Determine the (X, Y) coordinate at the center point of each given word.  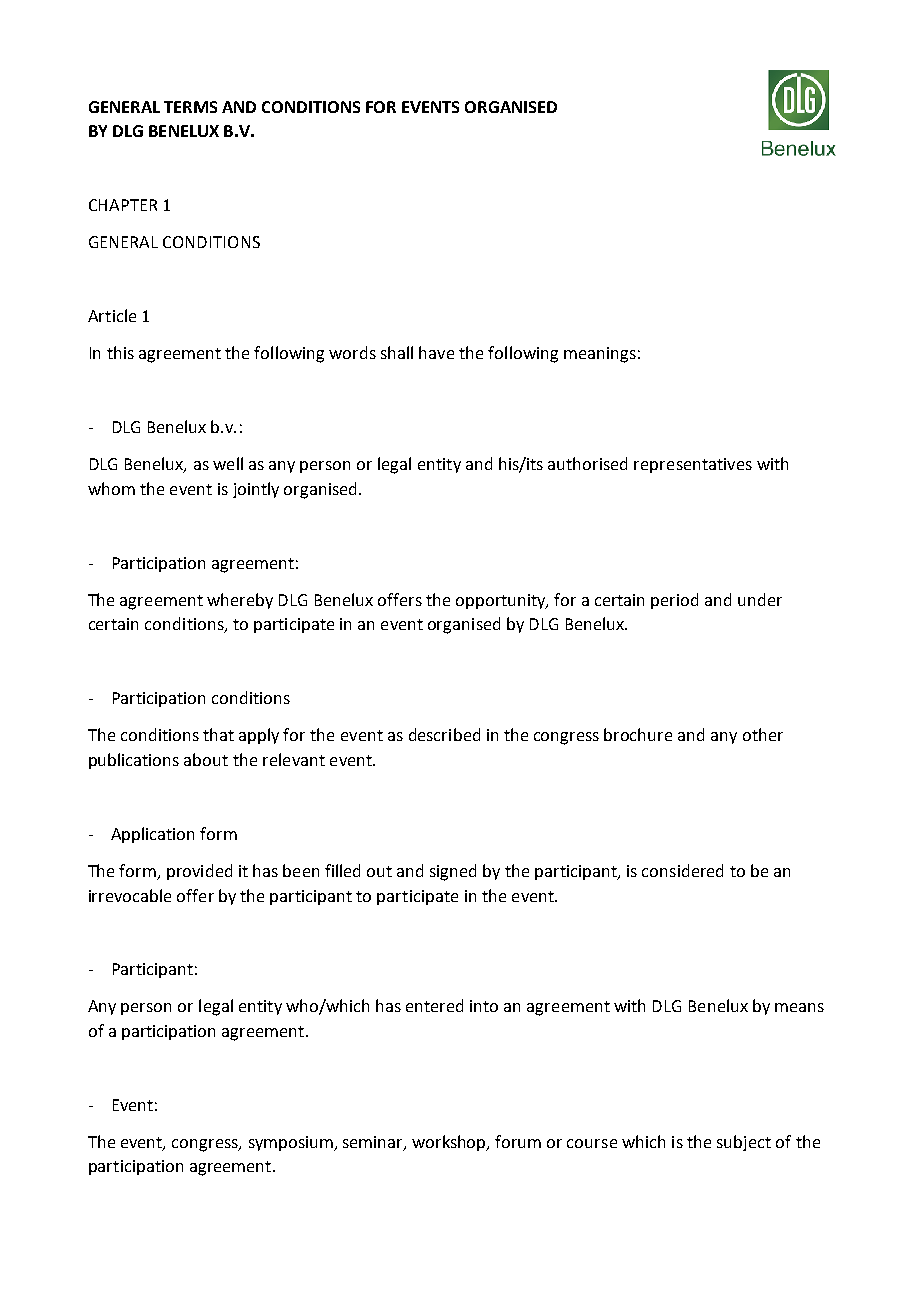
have (436, 352)
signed (453, 872)
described (444, 734)
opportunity (502, 601)
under (760, 599)
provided (199, 872)
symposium (292, 1143)
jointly (256, 490)
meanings (600, 355)
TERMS (190, 107)
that (218, 734)
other (763, 734)
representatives (693, 465)
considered (682, 870)
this (120, 352)
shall (397, 352)
